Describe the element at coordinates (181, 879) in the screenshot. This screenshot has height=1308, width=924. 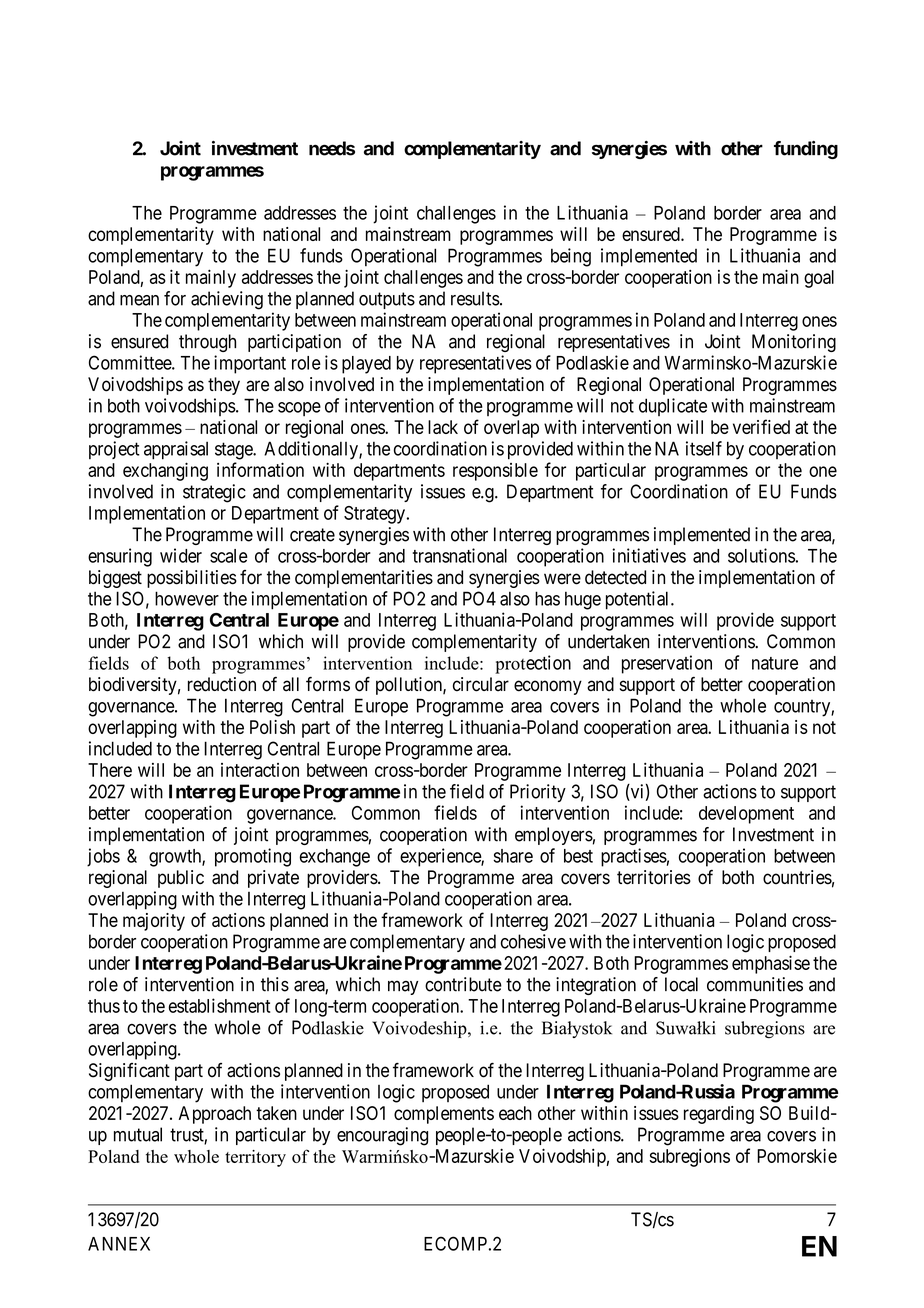
I see `public` at that location.
